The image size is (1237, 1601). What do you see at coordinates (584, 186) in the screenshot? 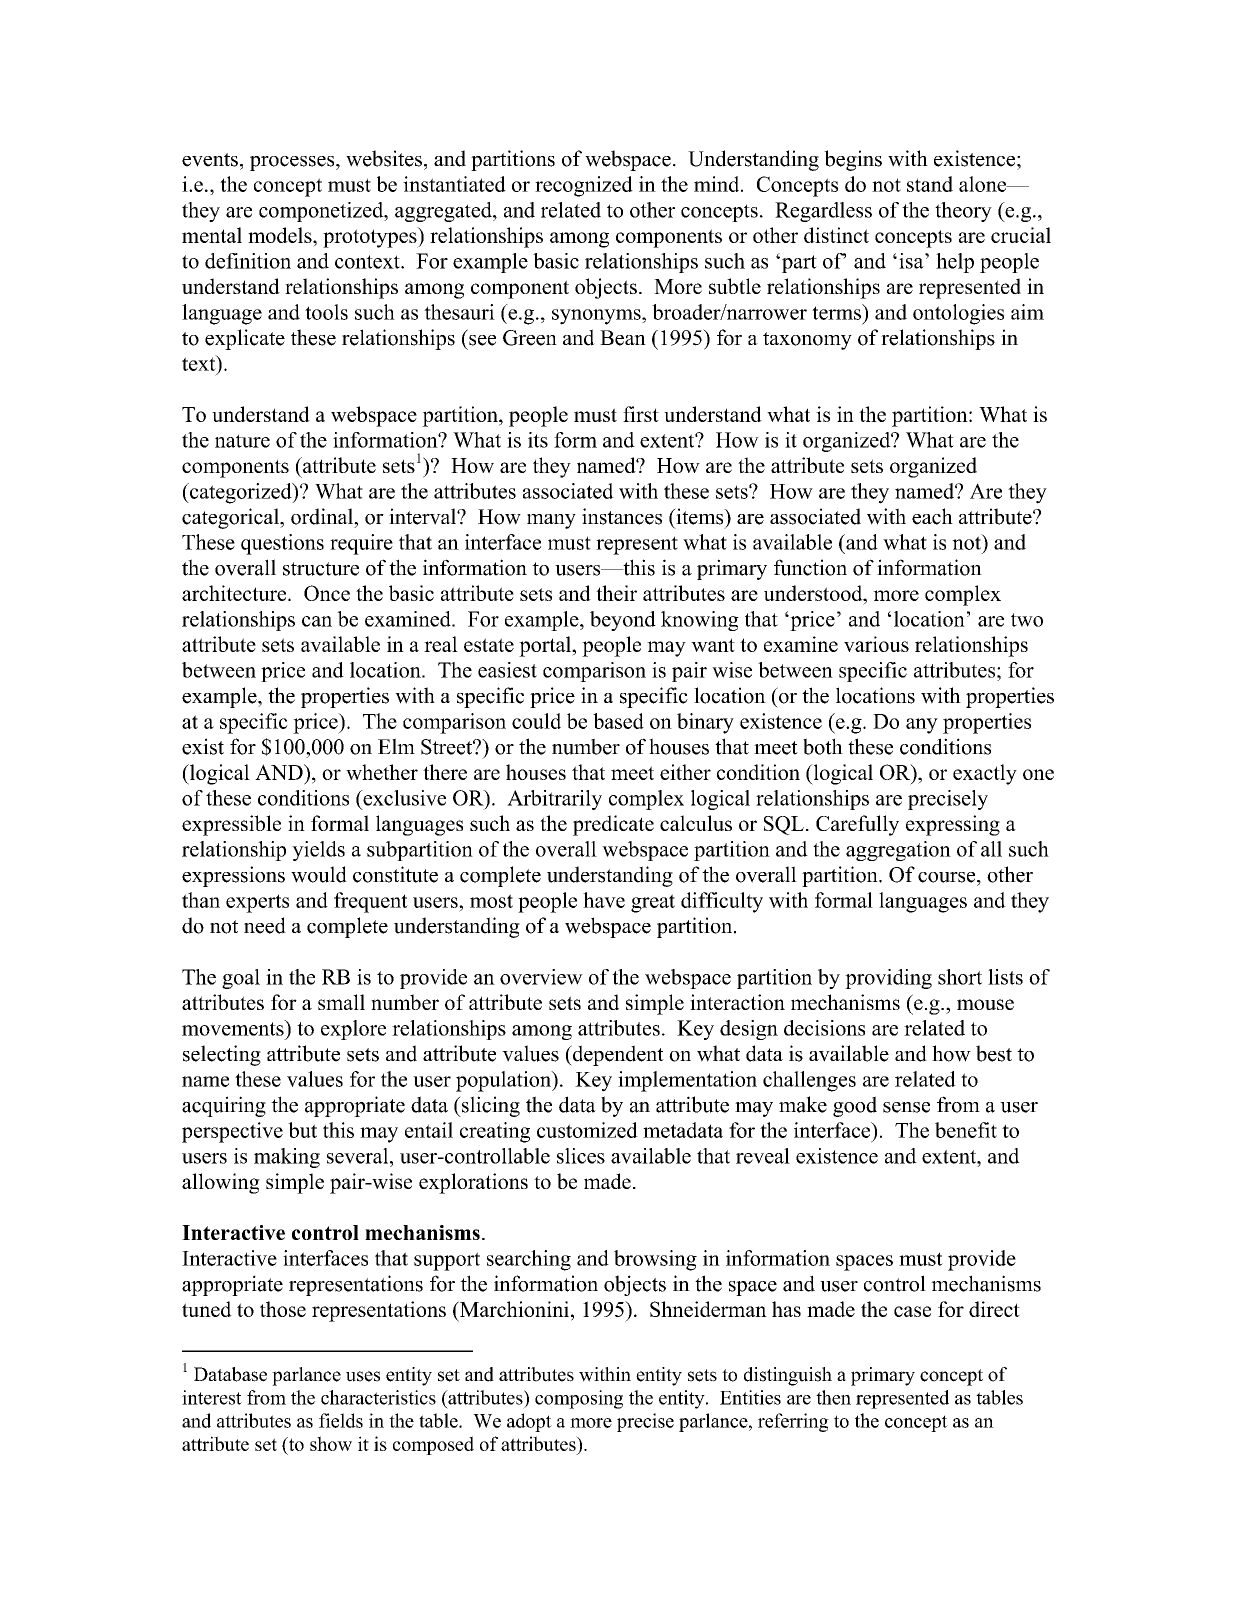
I see `recognized` at bounding box center [584, 186].
